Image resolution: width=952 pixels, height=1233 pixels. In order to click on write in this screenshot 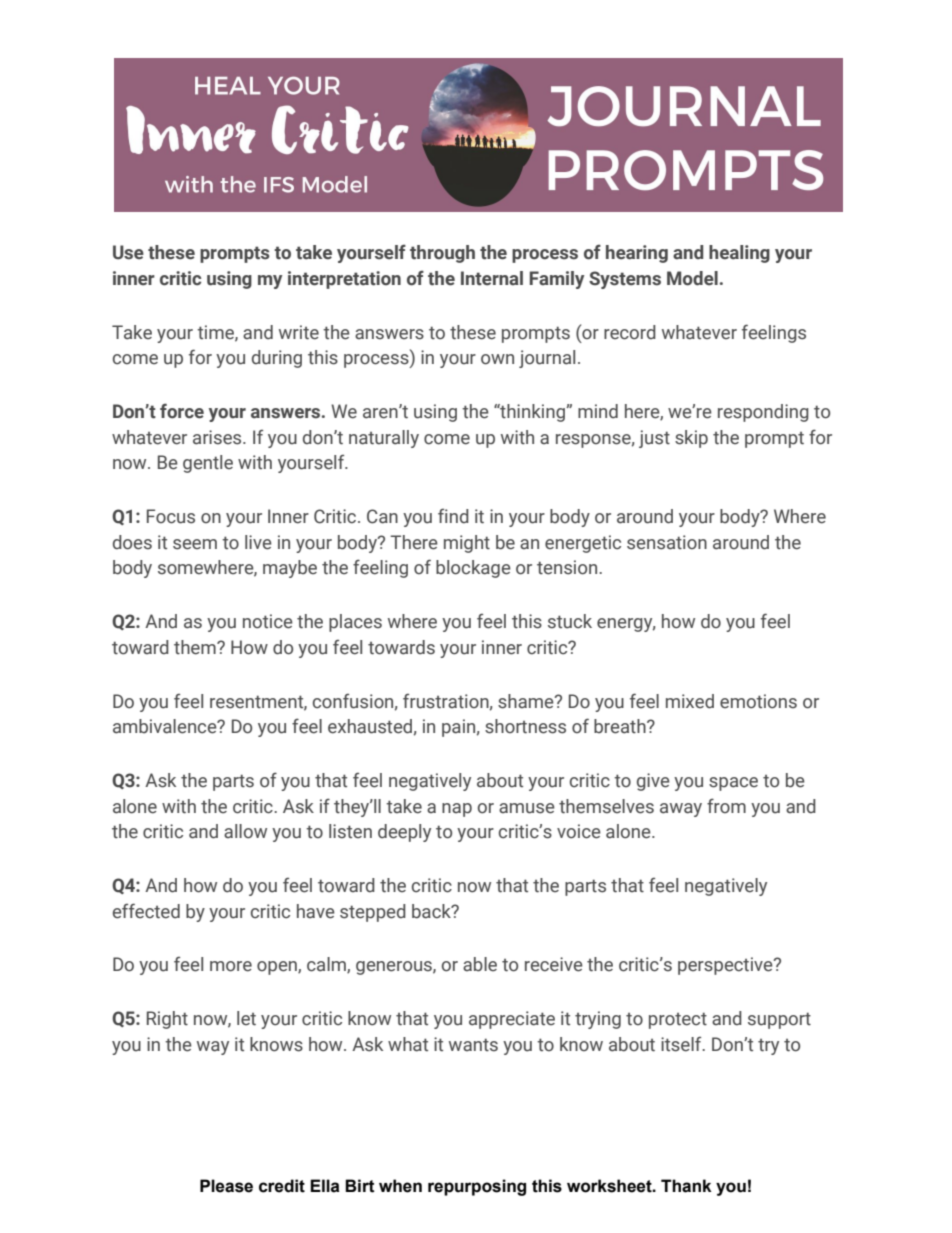, I will do `click(299, 332)`.
